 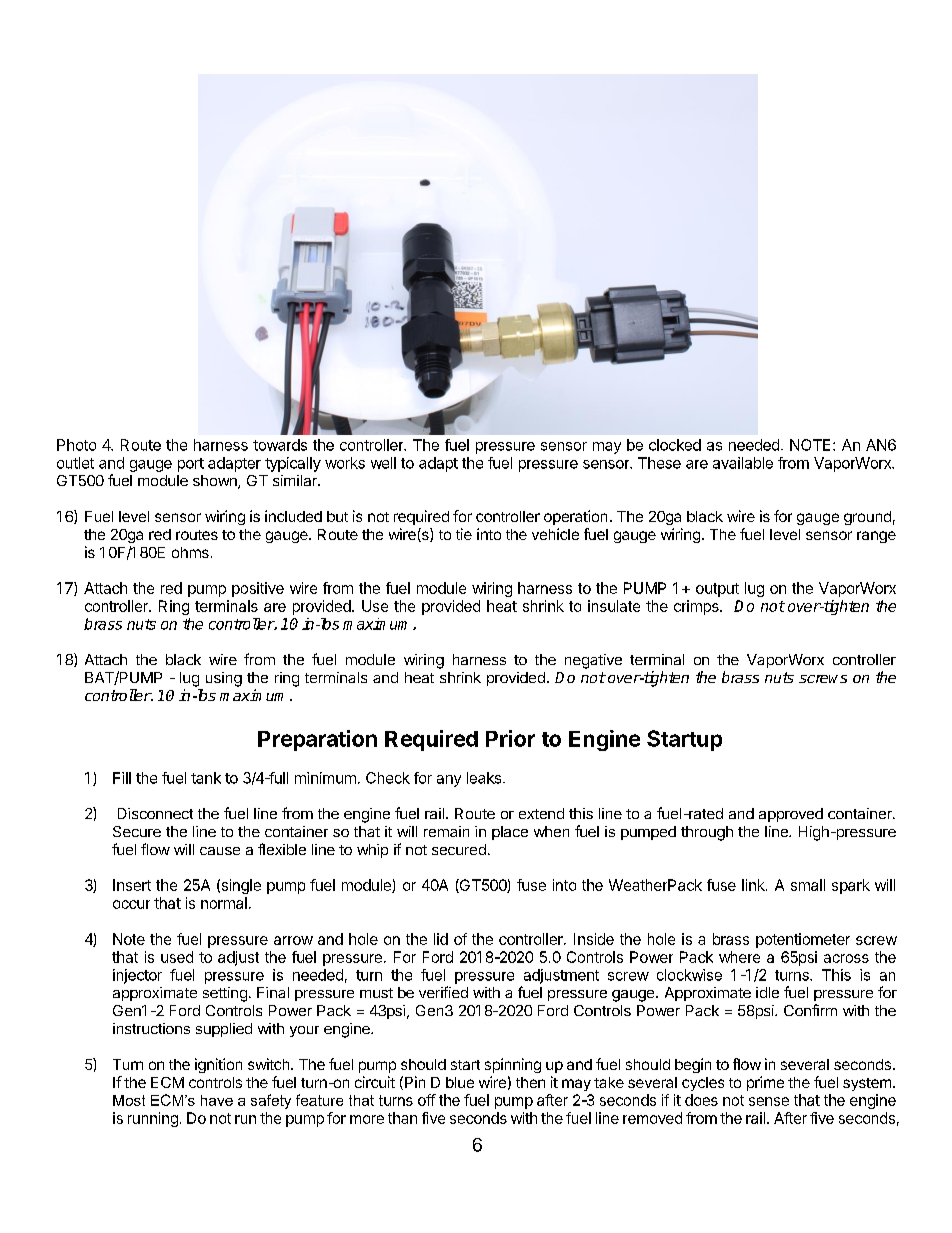 I want to click on available, so click(x=743, y=463).
